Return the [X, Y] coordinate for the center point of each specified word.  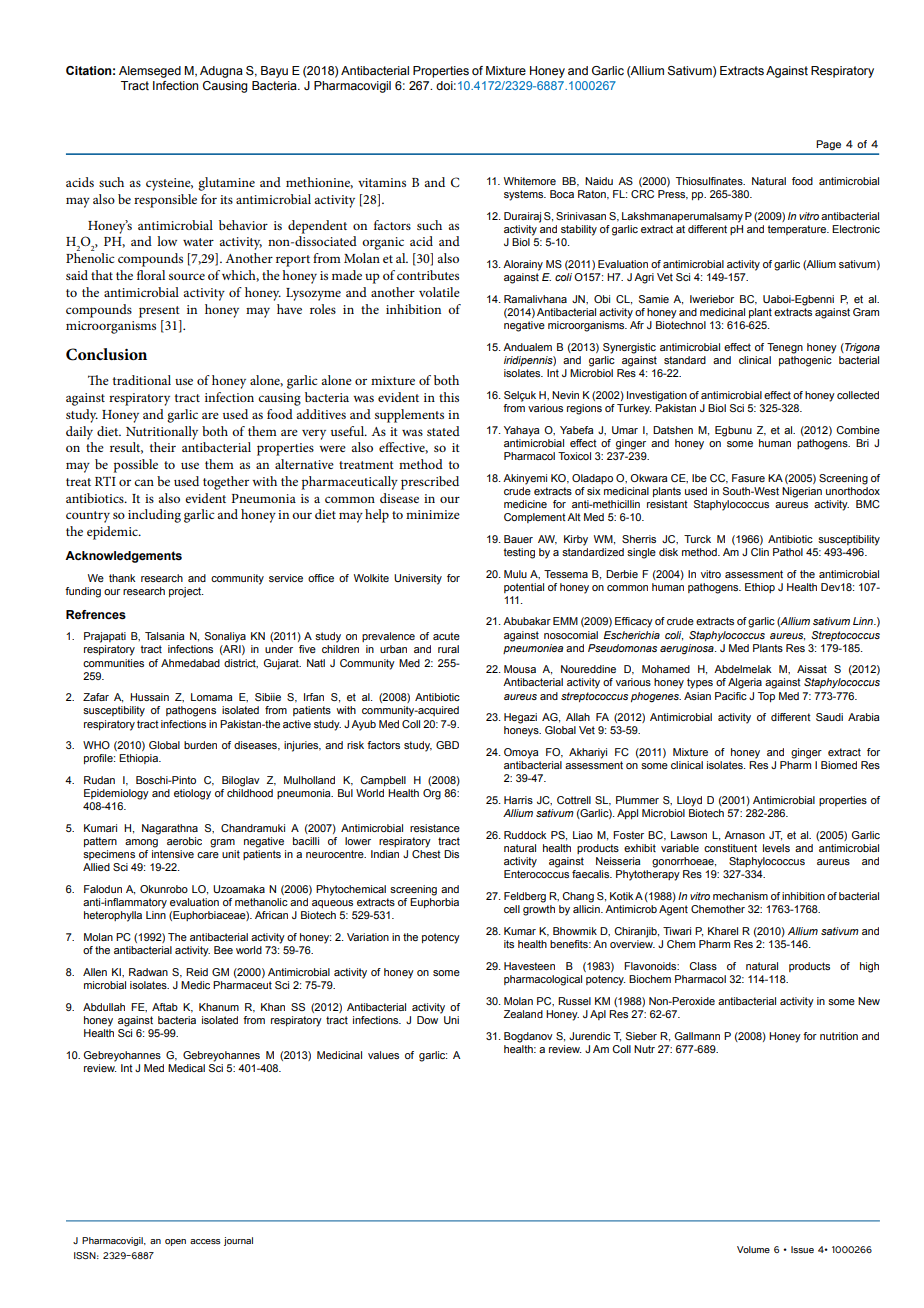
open [175, 1242]
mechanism [740, 896]
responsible [165, 201]
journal [238, 1241]
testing [519, 553]
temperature [797, 230]
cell [512, 909]
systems [525, 195]
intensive [173, 854]
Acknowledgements [123, 557]
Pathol [788, 552]
